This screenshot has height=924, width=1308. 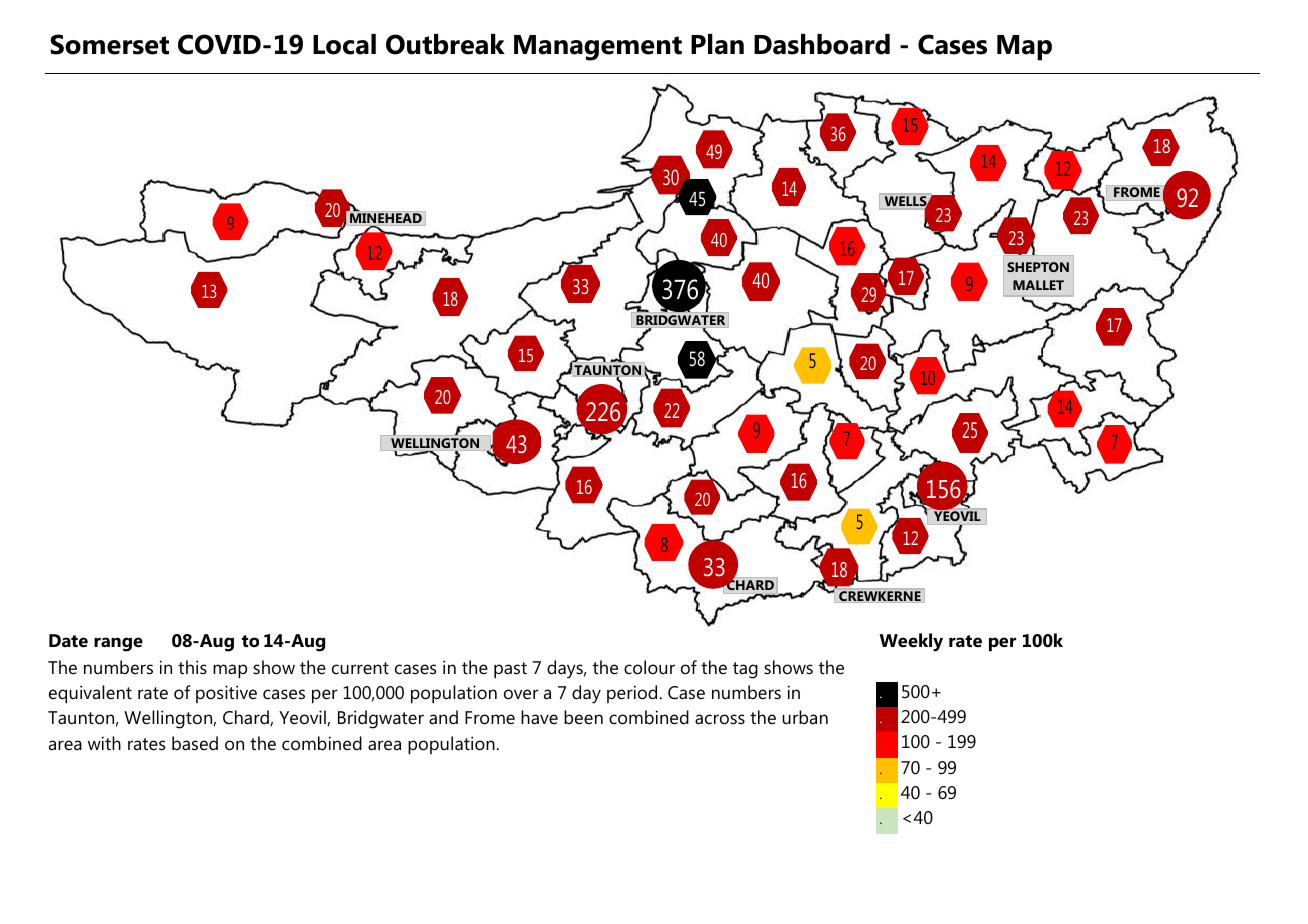 What do you see at coordinates (649, 667) in the screenshot?
I see `colour` at bounding box center [649, 667].
